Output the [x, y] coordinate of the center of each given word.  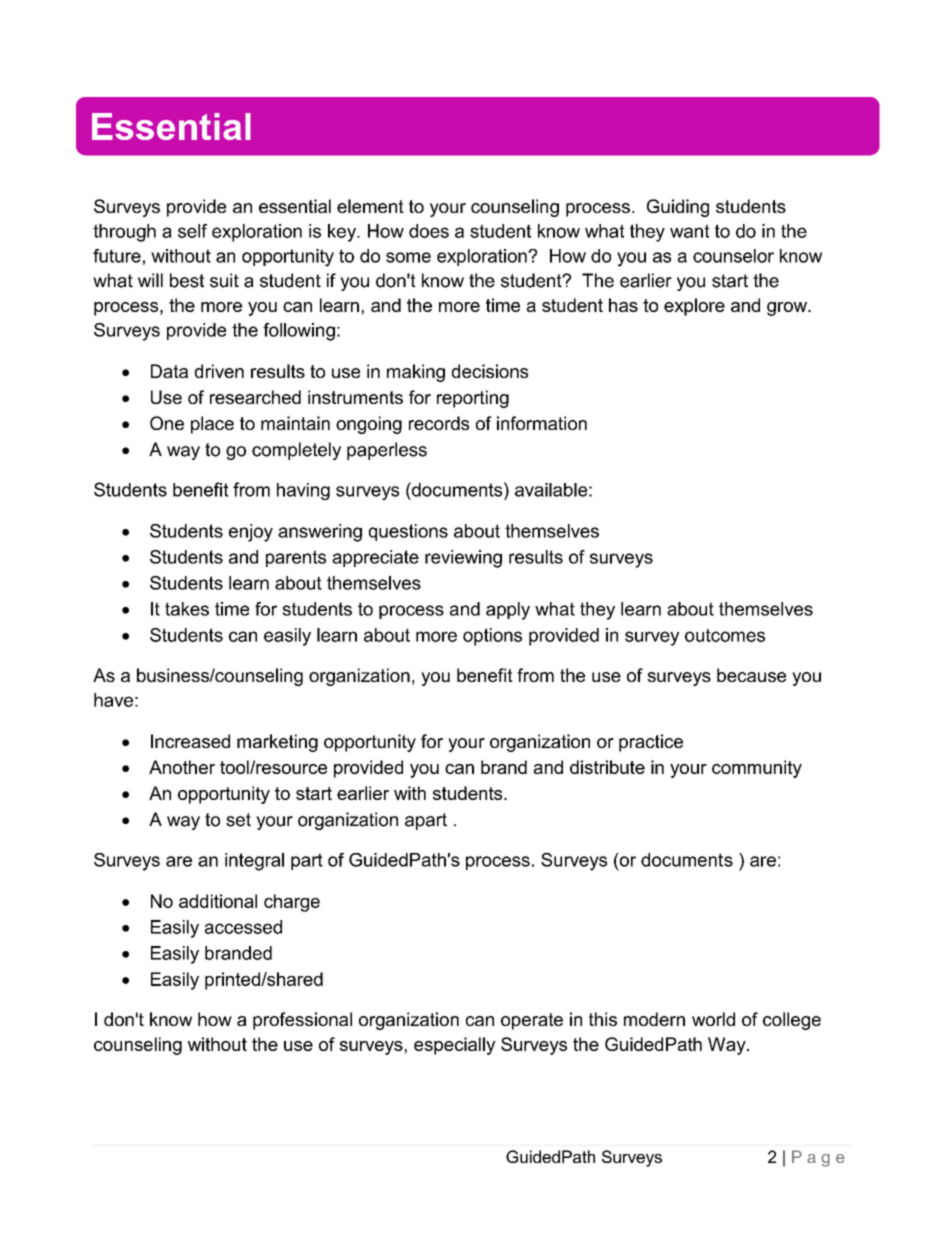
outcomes [725, 635]
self [192, 231]
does [429, 231]
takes [187, 609]
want [689, 231]
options [492, 637]
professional [302, 1021]
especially [455, 1046]
